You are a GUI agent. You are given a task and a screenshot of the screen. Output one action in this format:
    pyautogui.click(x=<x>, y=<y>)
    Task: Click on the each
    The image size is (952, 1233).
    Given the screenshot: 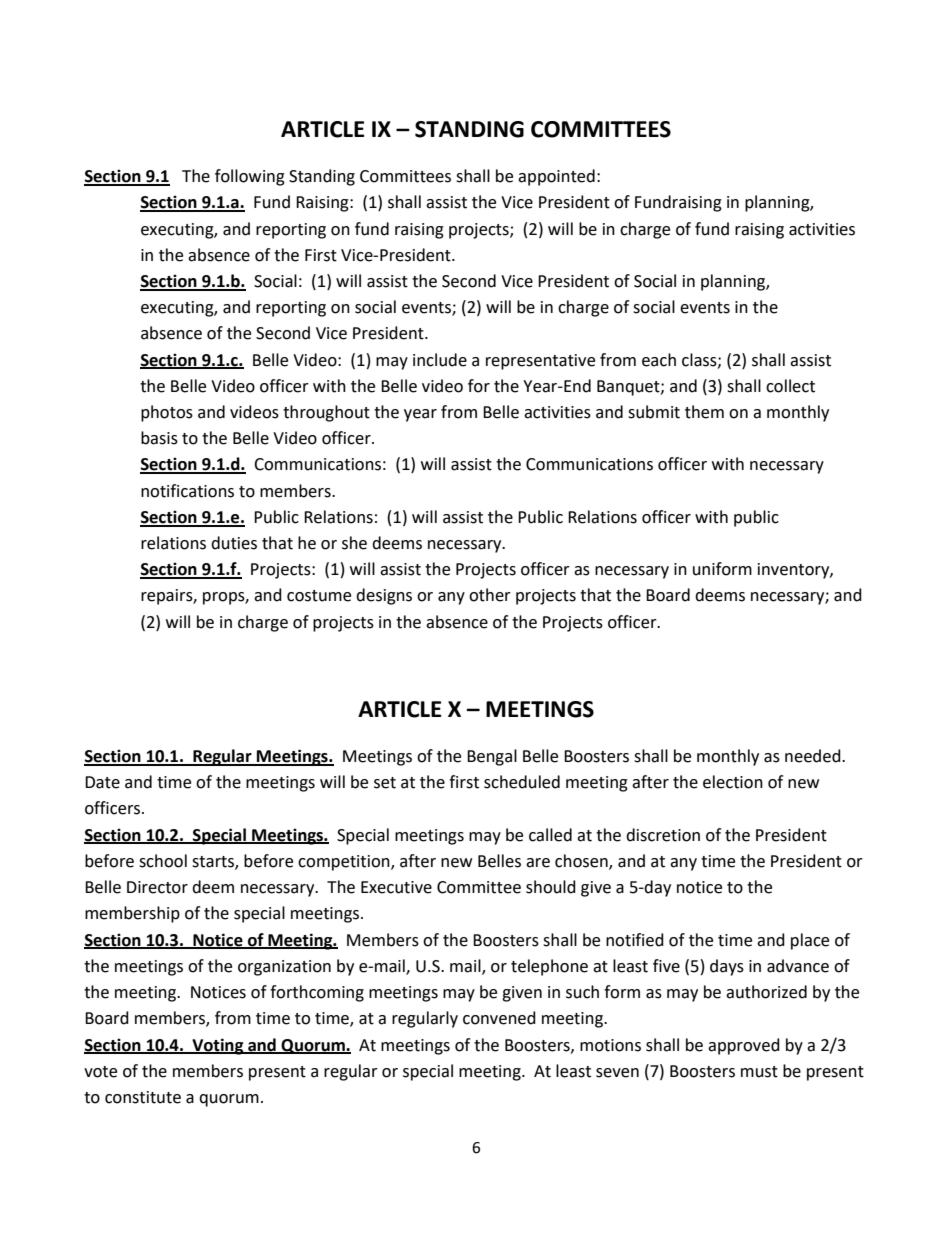 What is the action you would take?
    pyautogui.click(x=659, y=360)
